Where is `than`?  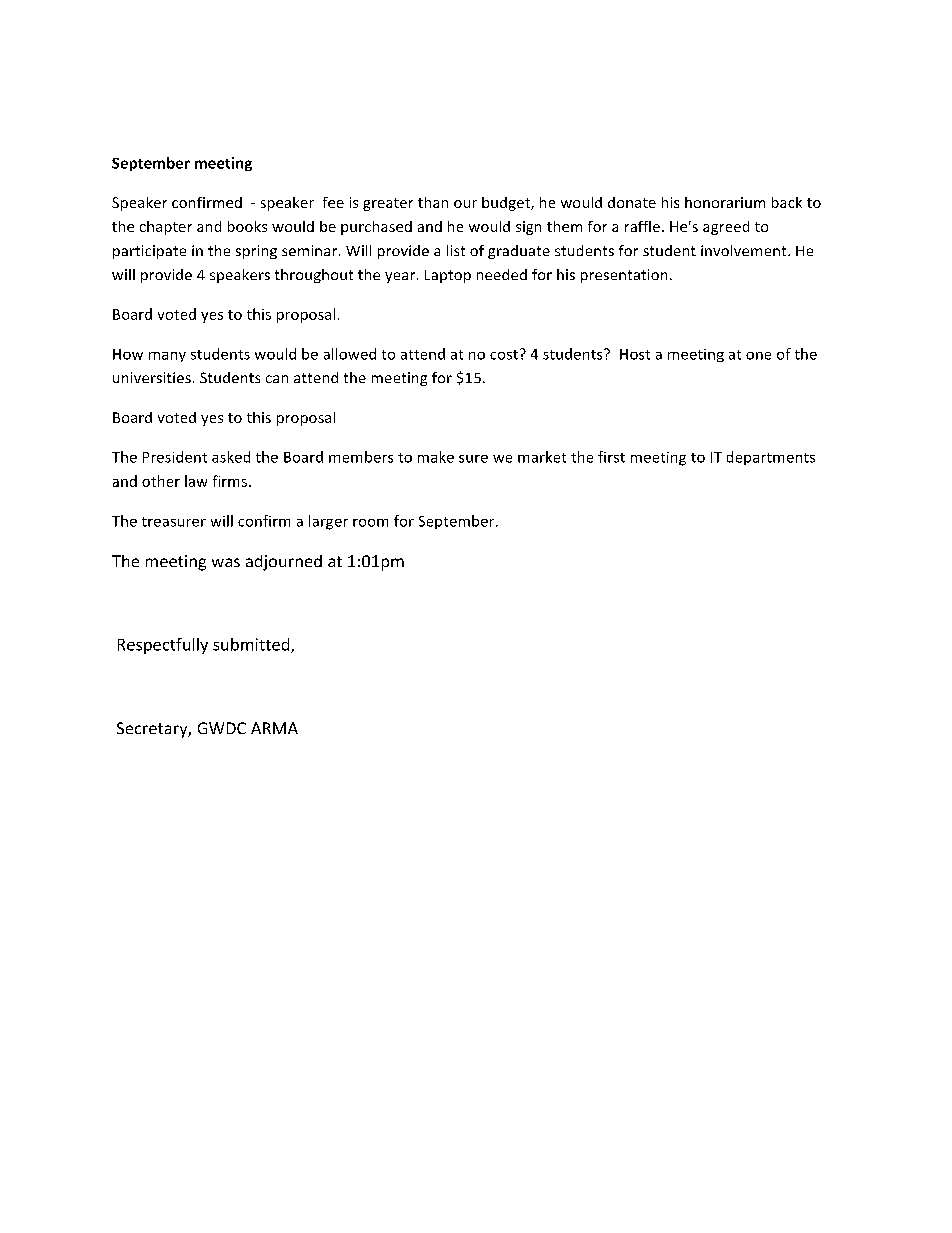 than is located at coordinates (433, 202).
